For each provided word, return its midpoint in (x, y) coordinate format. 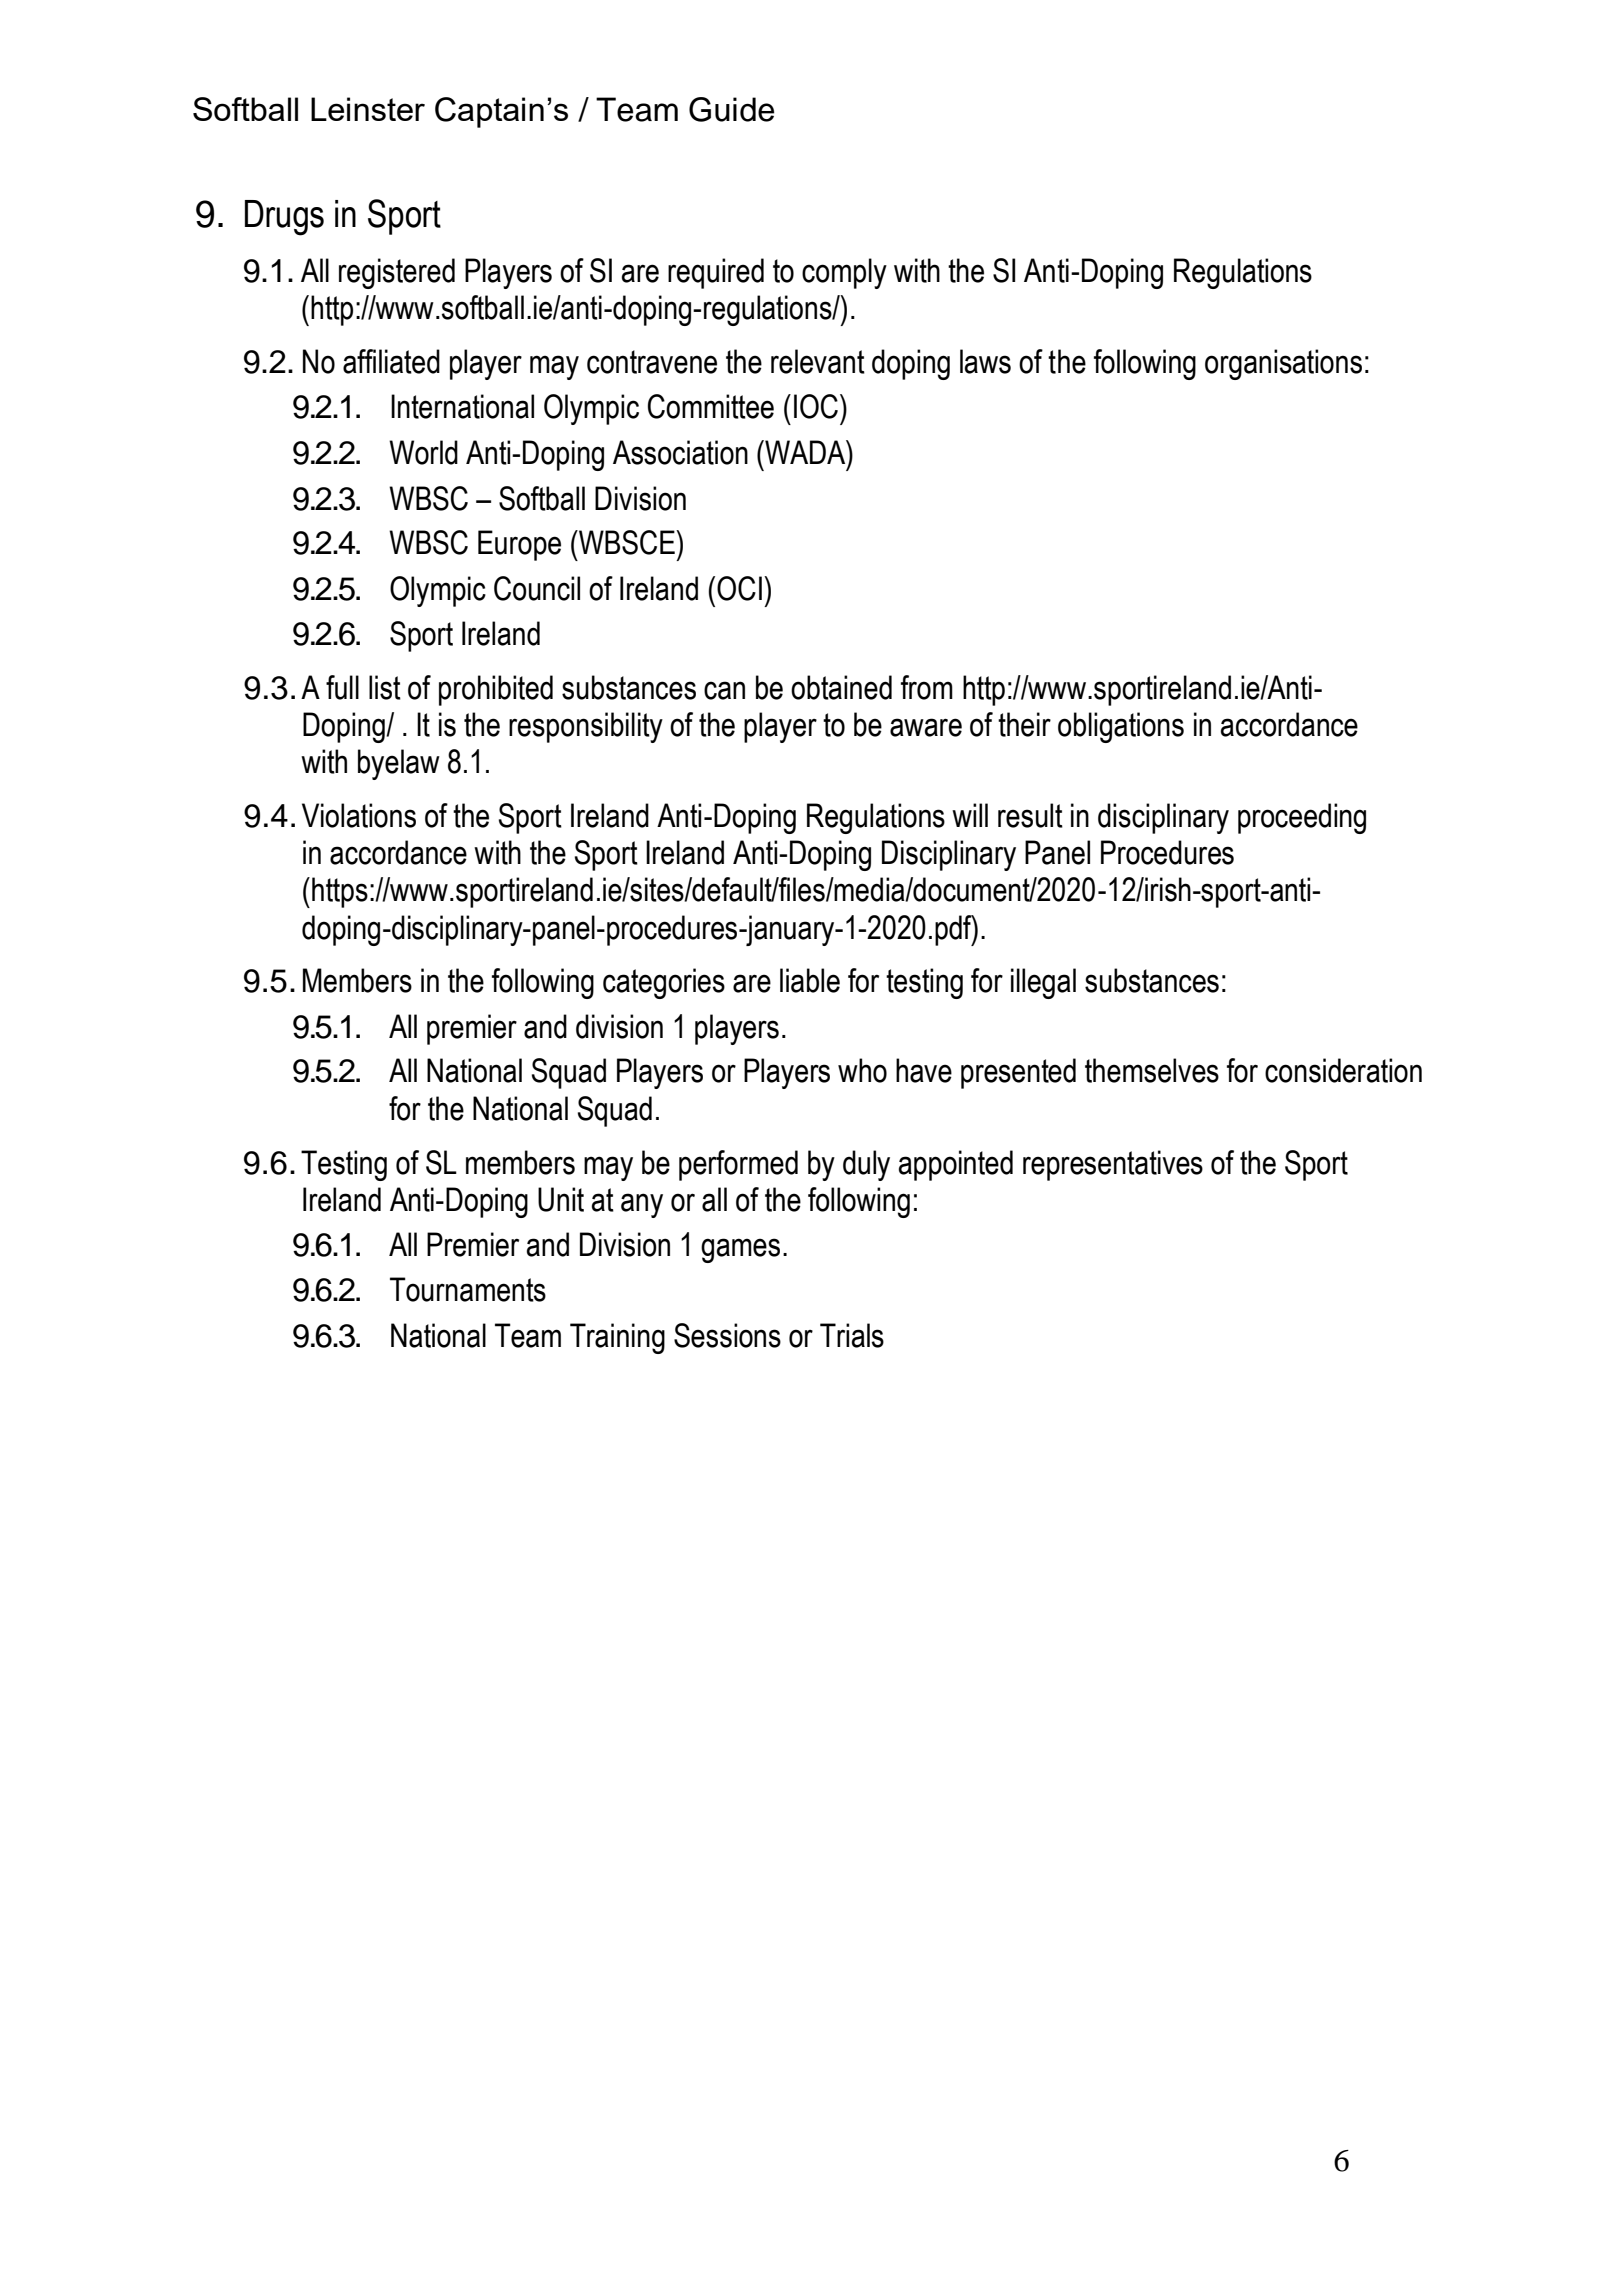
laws (985, 361)
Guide (731, 109)
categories (664, 983)
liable (810, 980)
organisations (1283, 364)
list (385, 687)
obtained (841, 687)
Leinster (368, 109)
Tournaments (468, 1289)
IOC (816, 406)
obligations (1121, 727)
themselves (1152, 1070)
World (423, 452)
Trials (852, 1335)
